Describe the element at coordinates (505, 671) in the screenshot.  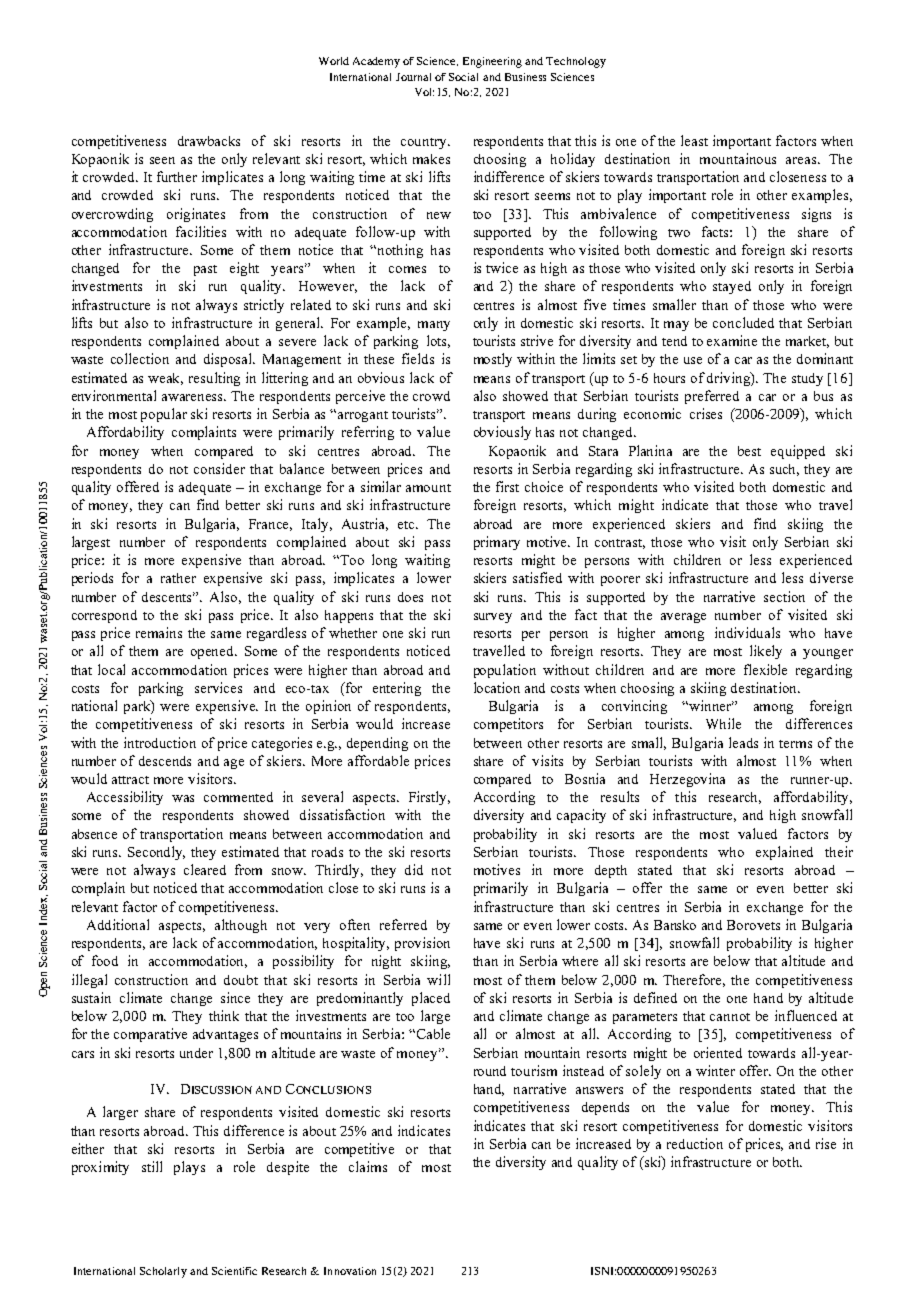
I see `population` at that location.
